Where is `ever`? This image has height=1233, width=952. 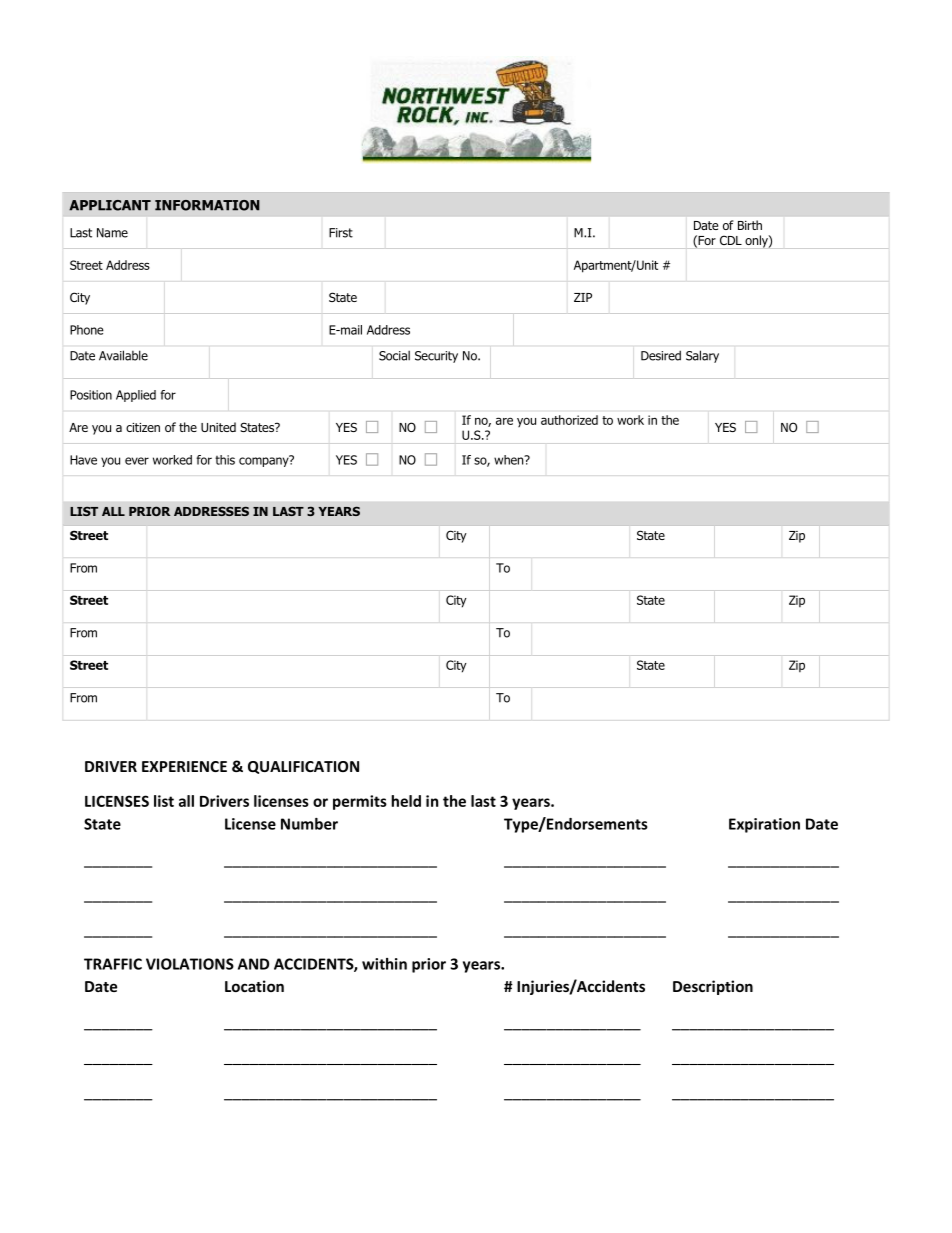 ever is located at coordinates (137, 461).
